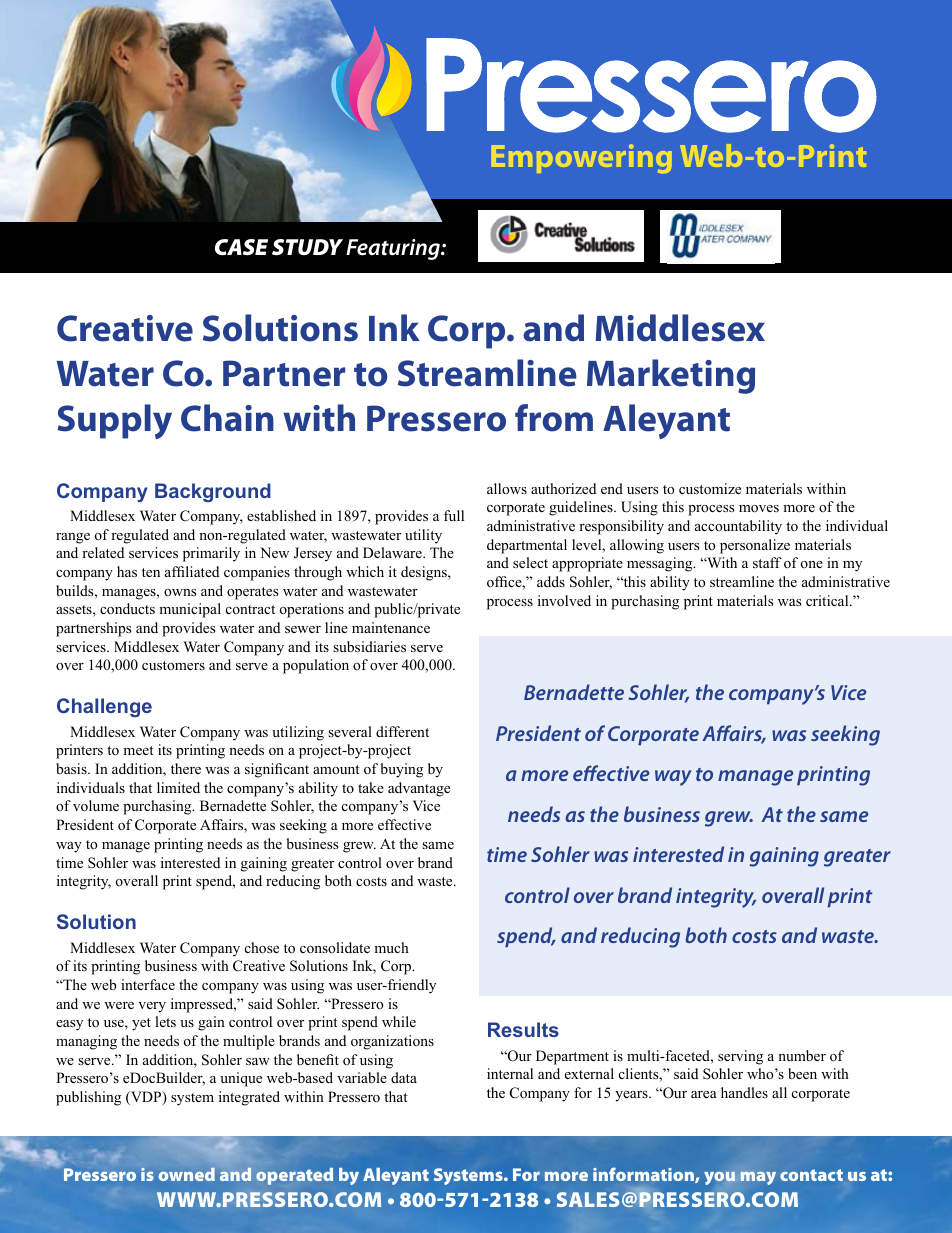 The width and height of the screenshot is (952, 1233). Describe the element at coordinates (404, 1077) in the screenshot. I see `data` at that location.
